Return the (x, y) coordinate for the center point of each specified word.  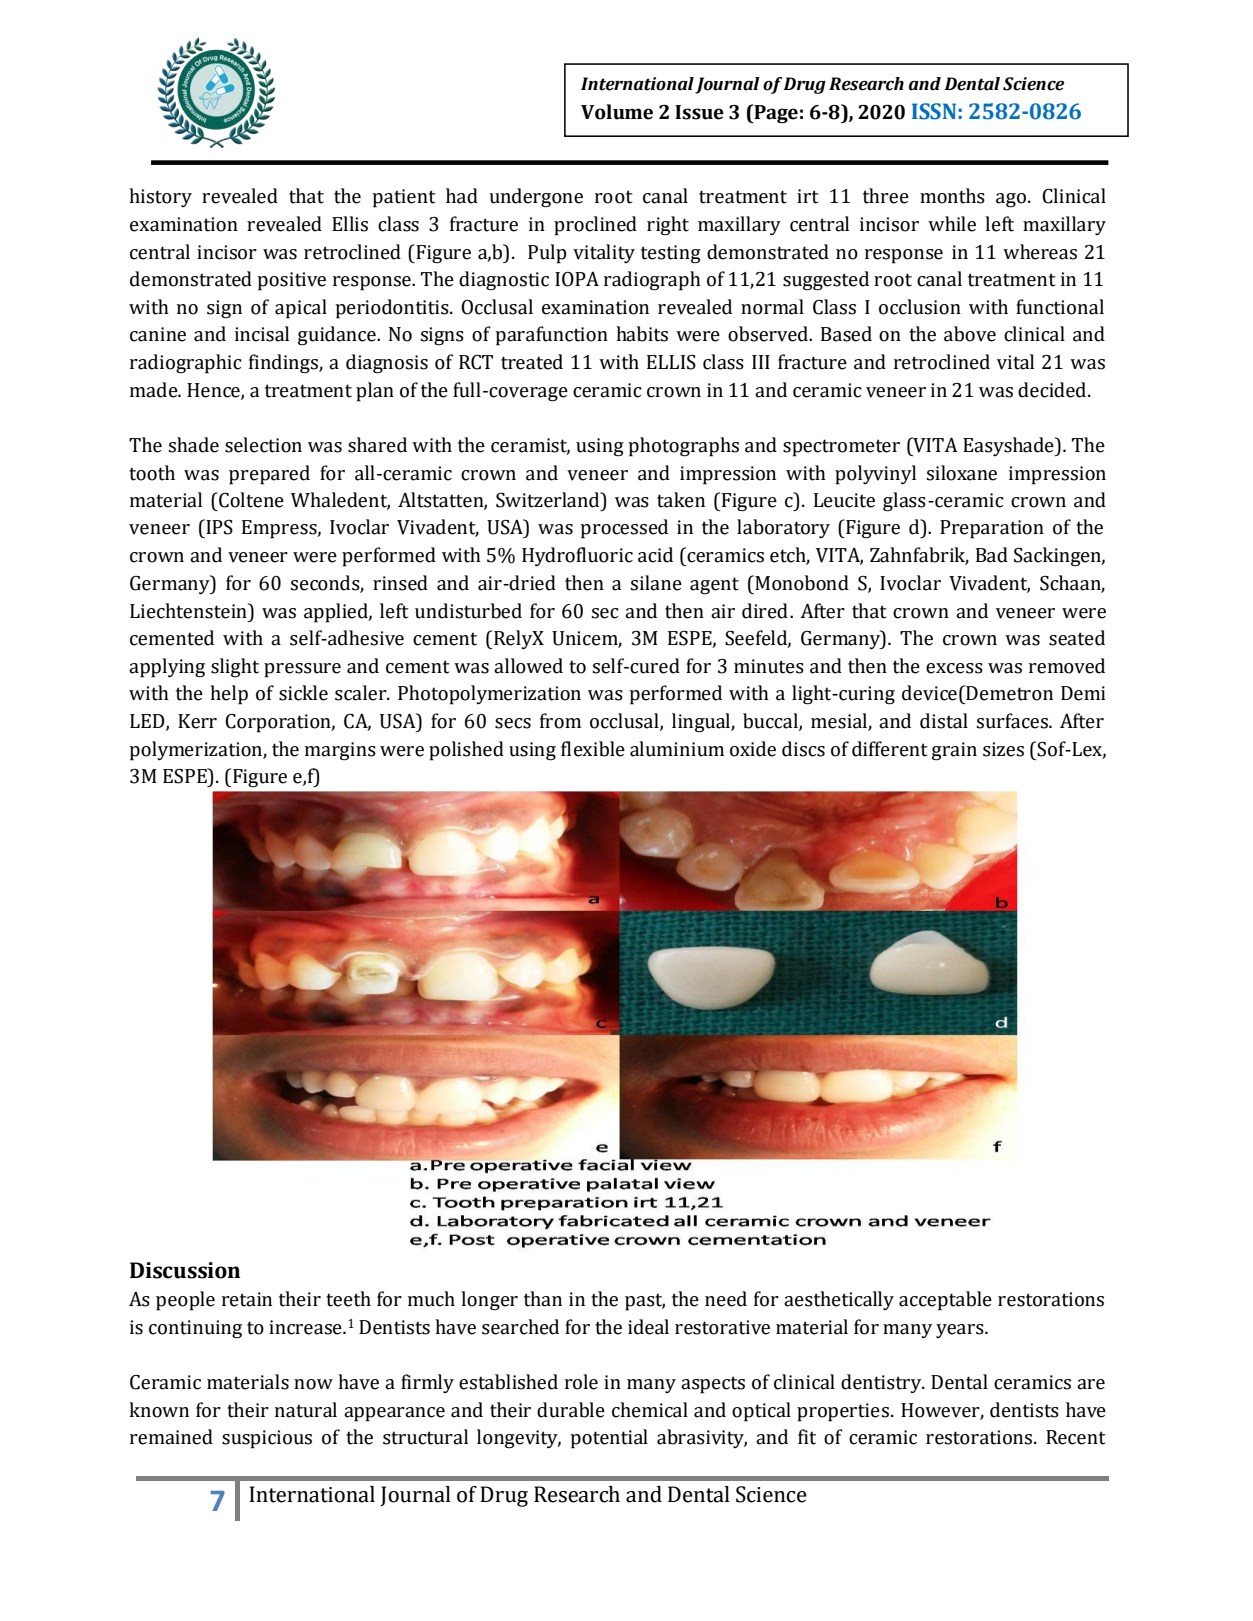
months (952, 196)
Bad (992, 555)
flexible (593, 749)
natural (306, 1410)
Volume (617, 112)
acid (655, 555)
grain (954, 751)
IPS (218, 527)
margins (340, 751)
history (160, 197)
